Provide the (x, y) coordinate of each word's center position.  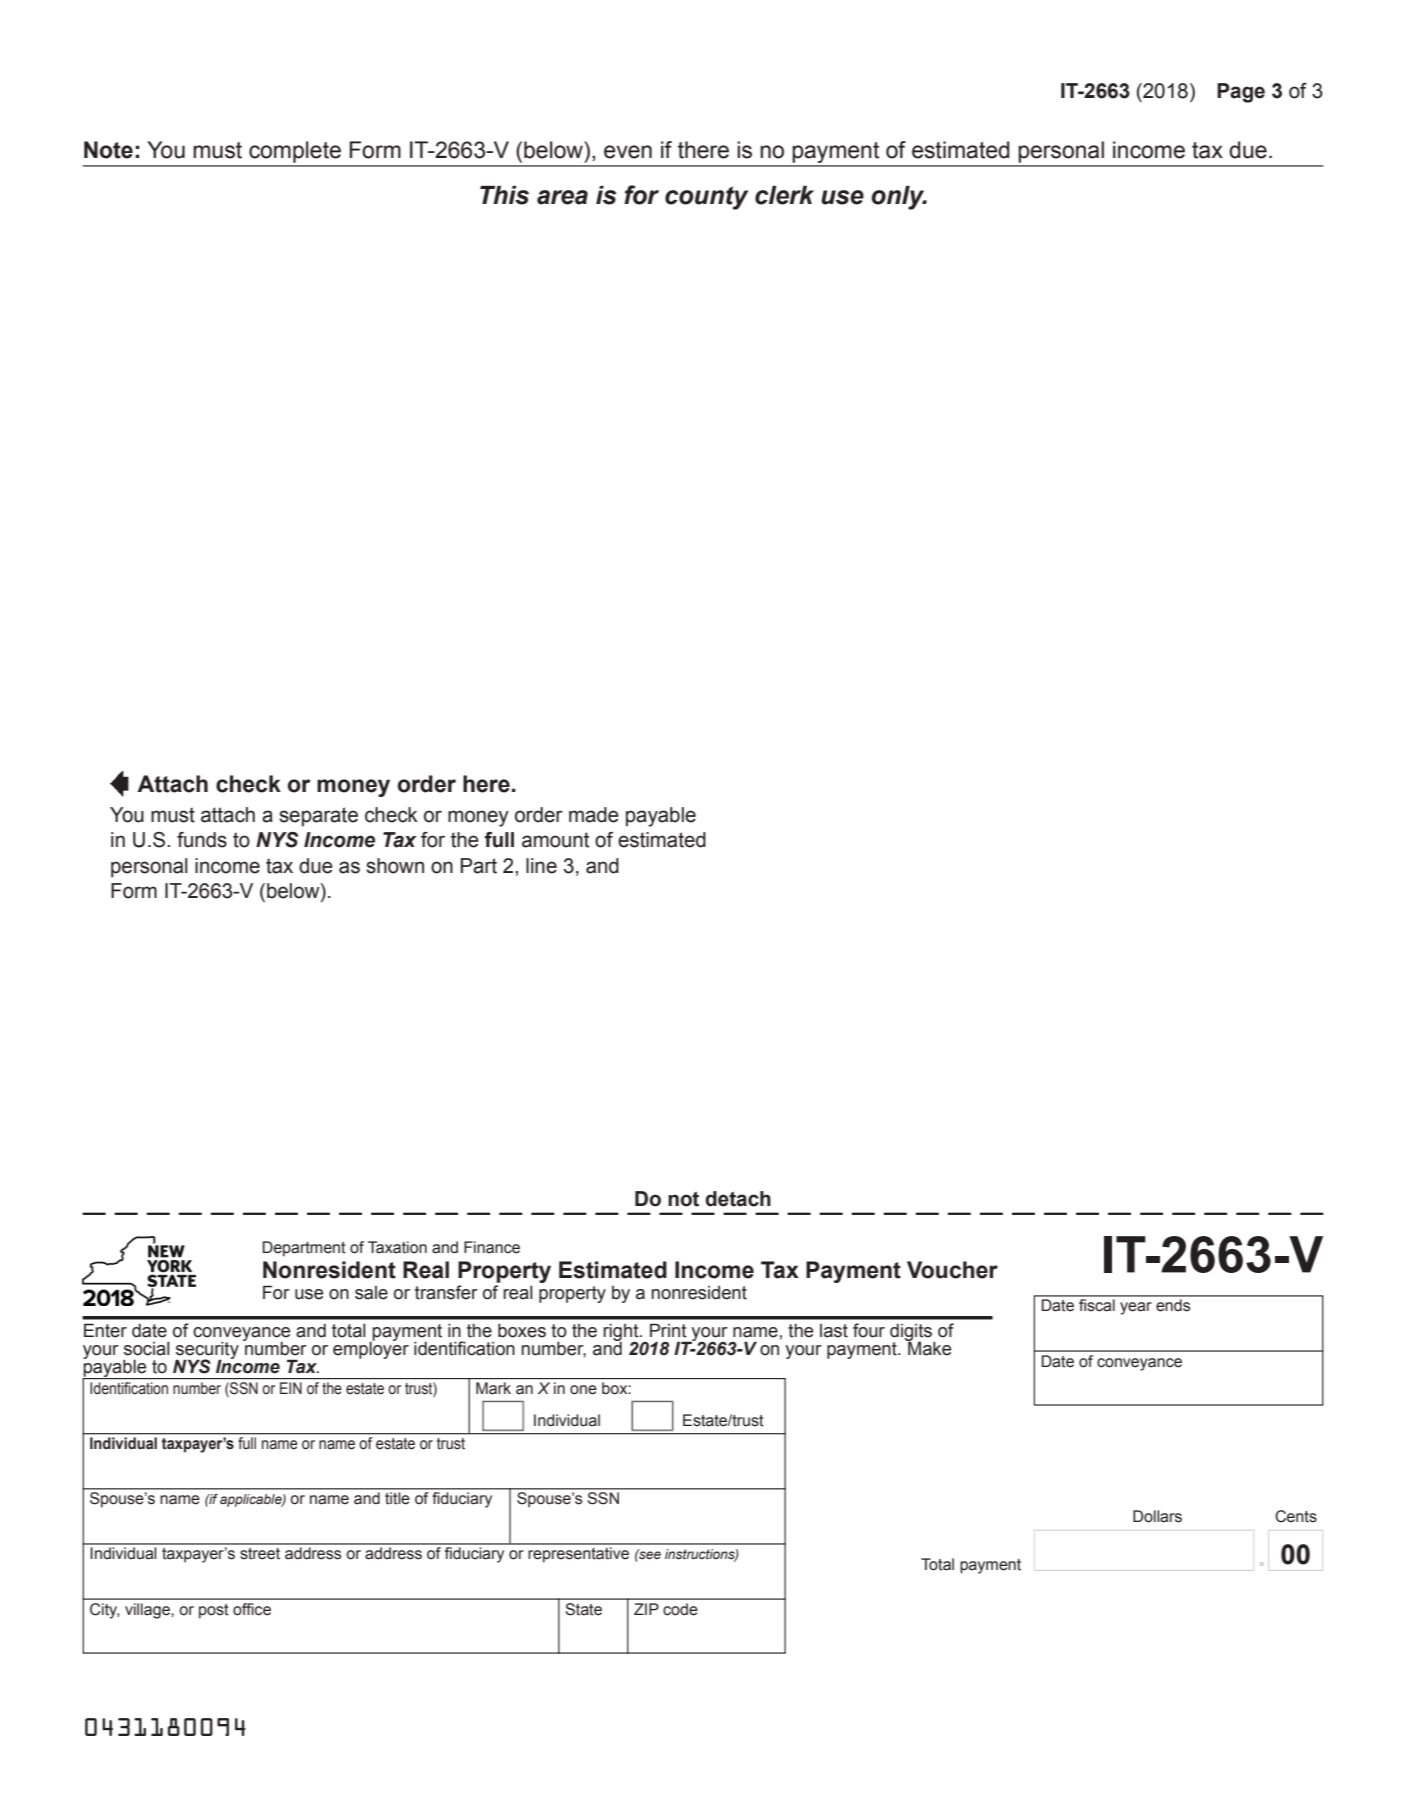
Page (1241, 93)
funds (202, 840)
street (260, 1554)
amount (555, 840)
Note (108, 150)
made (594, 815)
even (628, 152)
